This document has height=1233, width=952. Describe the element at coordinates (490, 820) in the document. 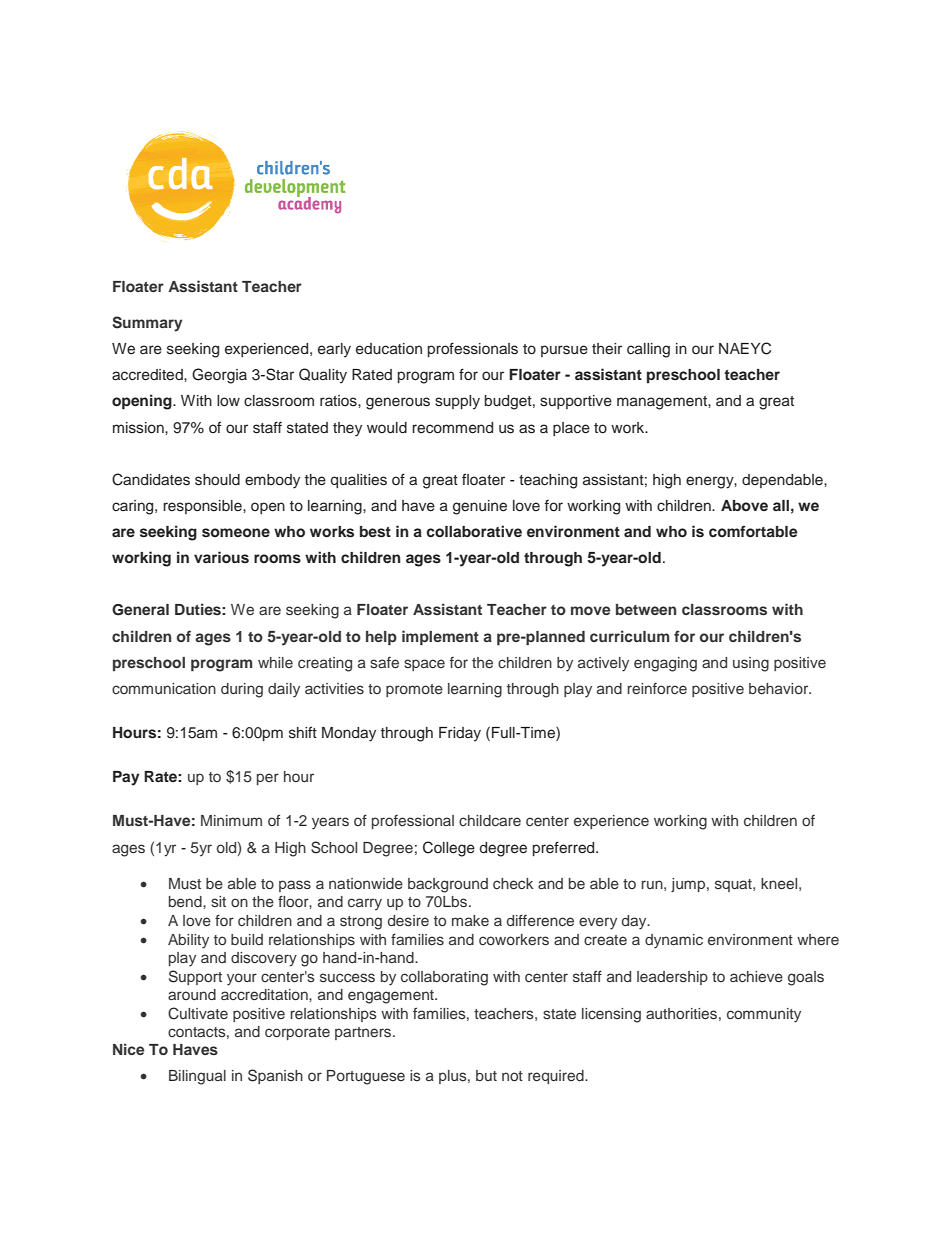

I see `childcare` at that location.
